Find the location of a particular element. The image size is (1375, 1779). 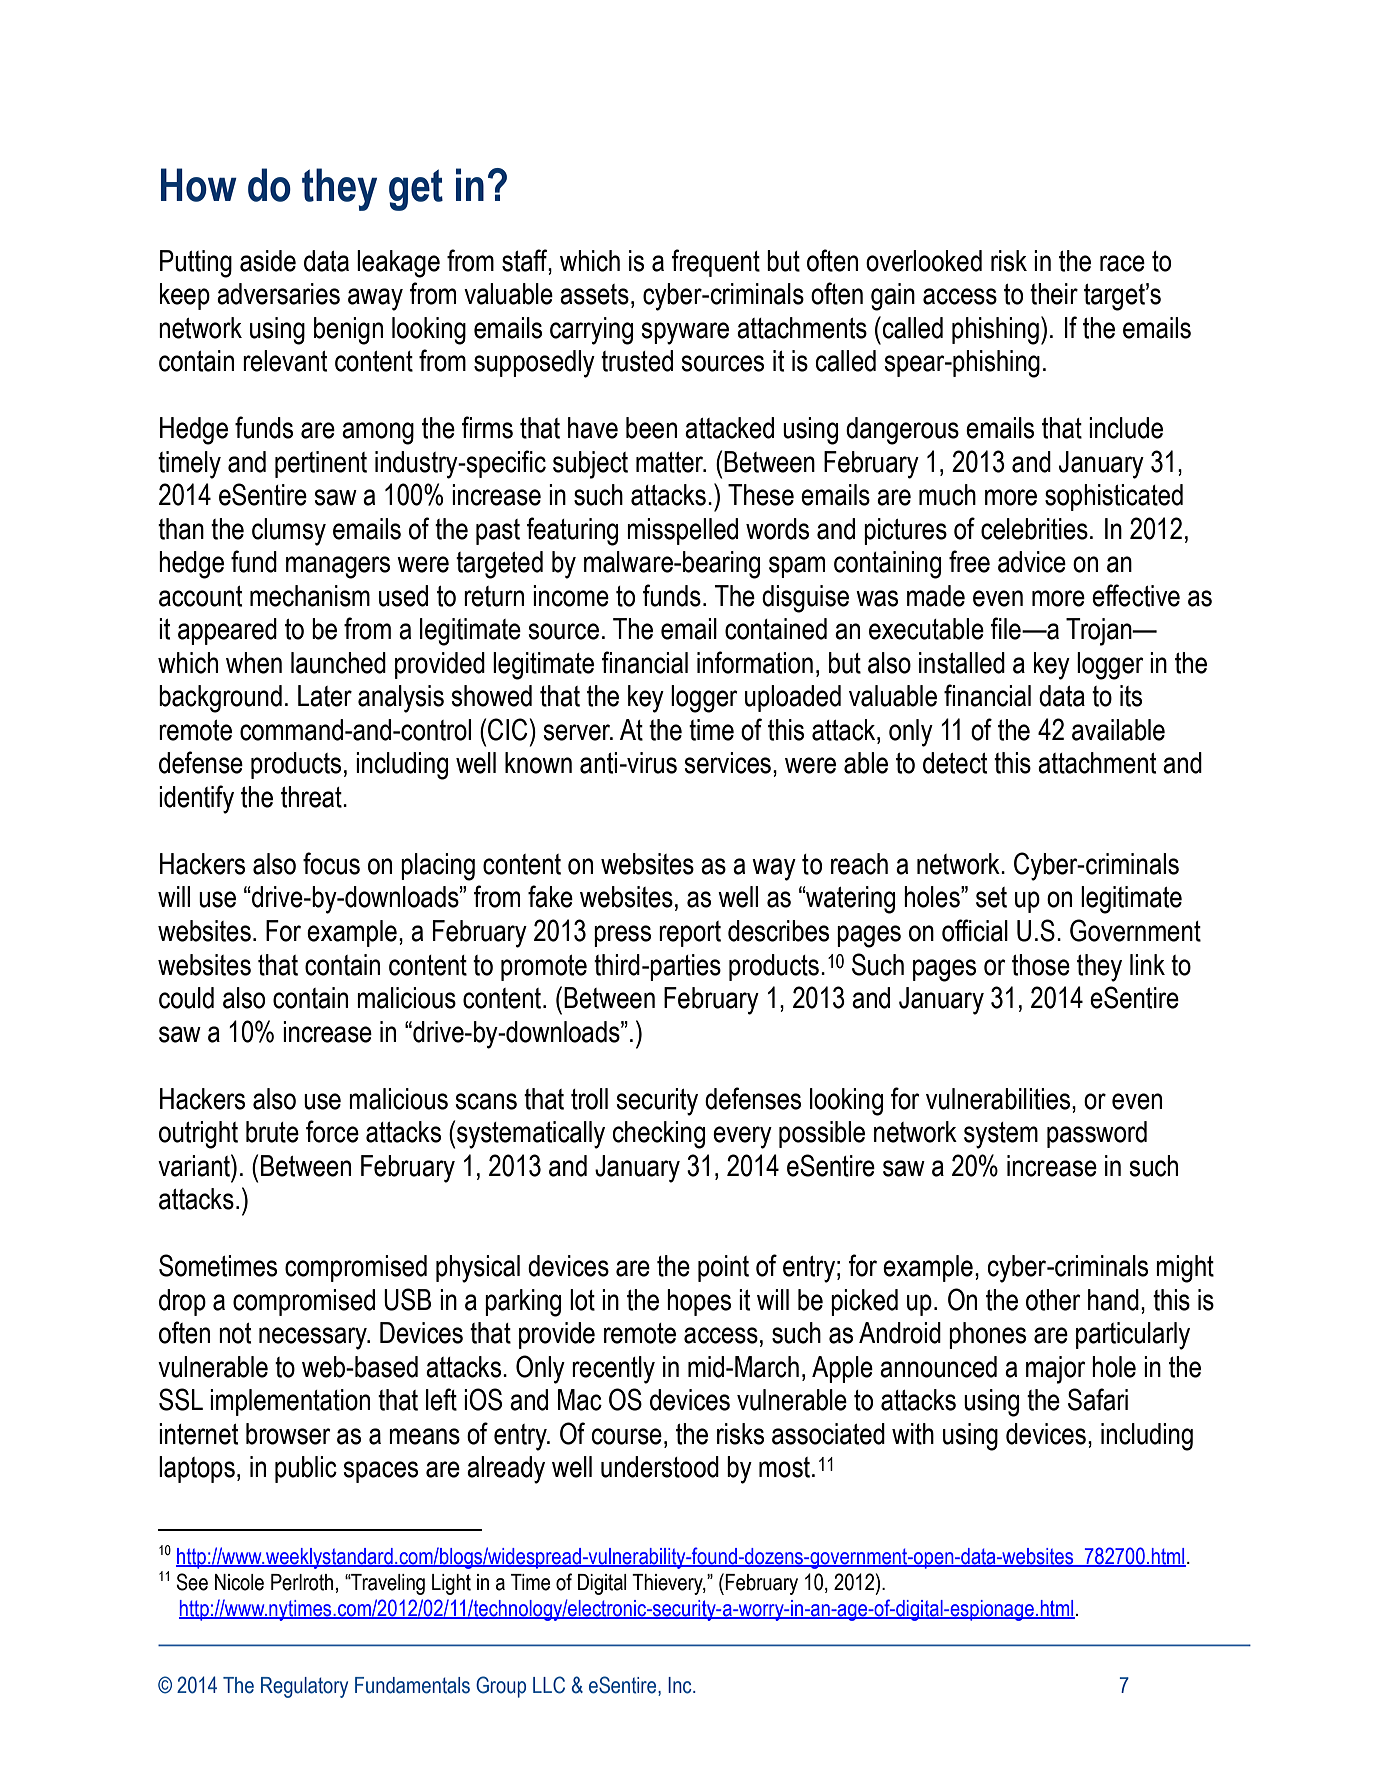

those is located at coordinates (1041, 965).
